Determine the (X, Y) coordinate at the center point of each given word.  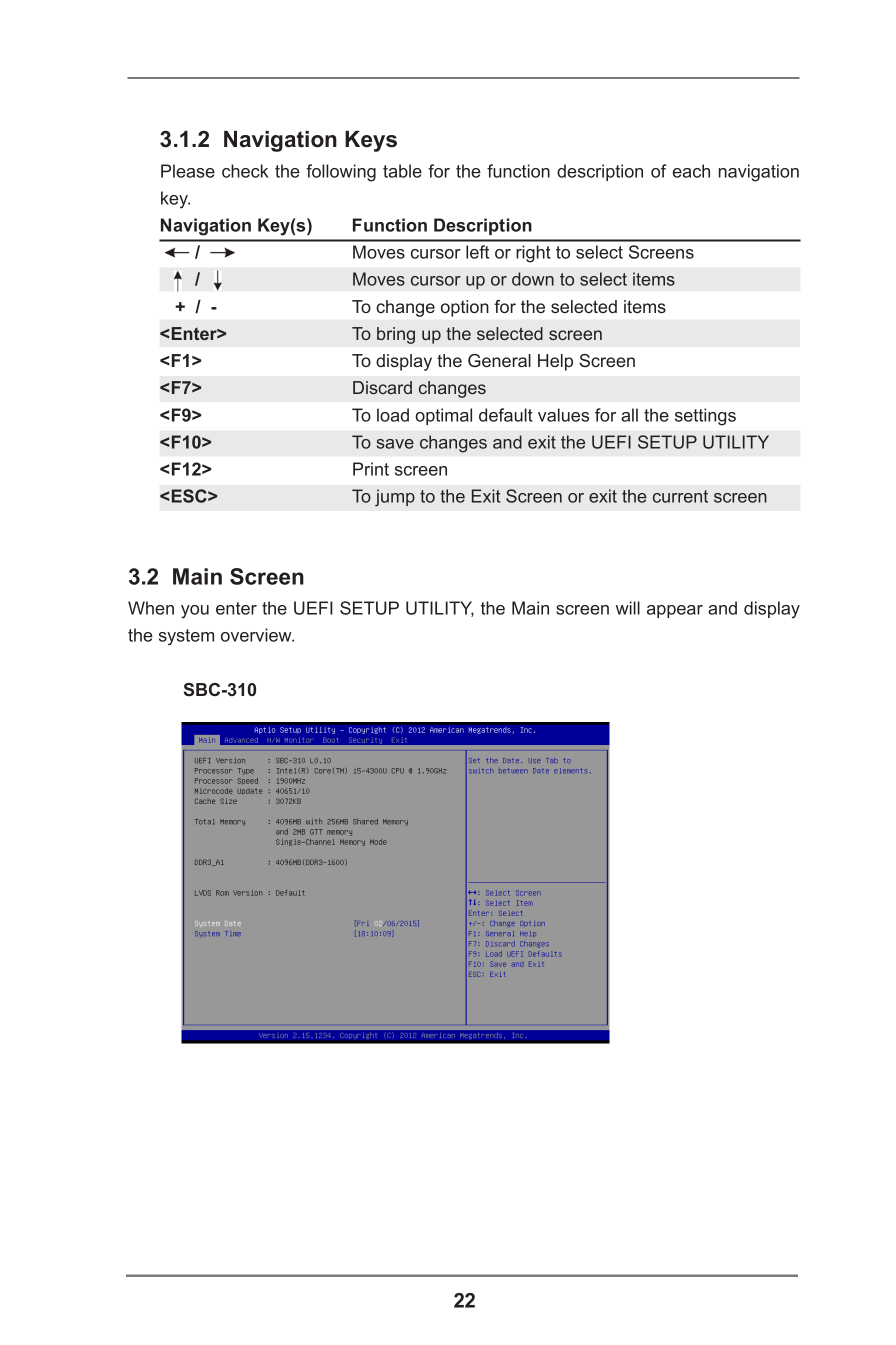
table (402, 171)
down (533, 279)
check (245, 171)
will (628, 608)
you (195, 612)
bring (396, 335)
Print (371, 469)
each (691, 171)
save (395, 444)
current (680, 496)
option (465, 308)
